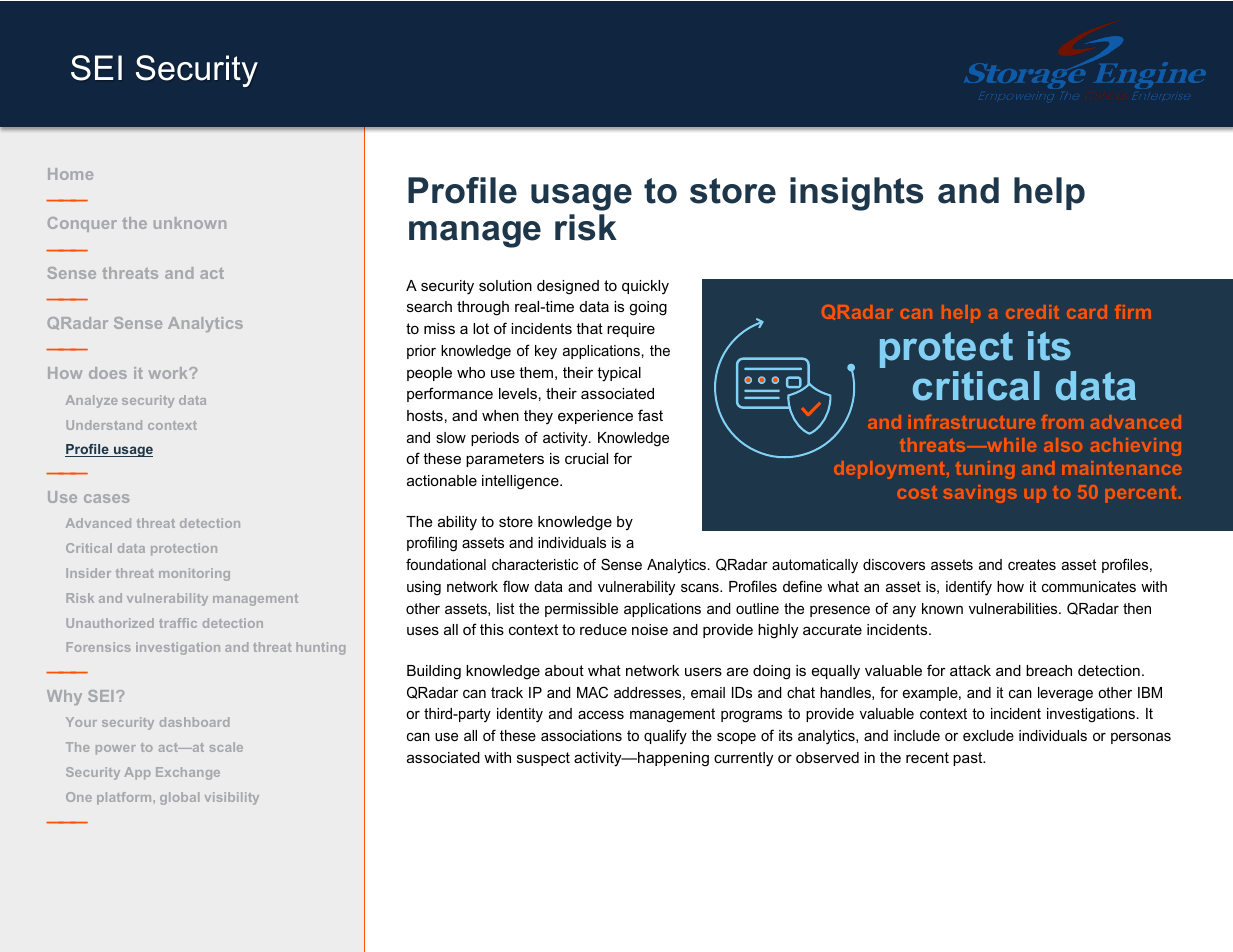  I want to click on reduce, so click(603, 629).
